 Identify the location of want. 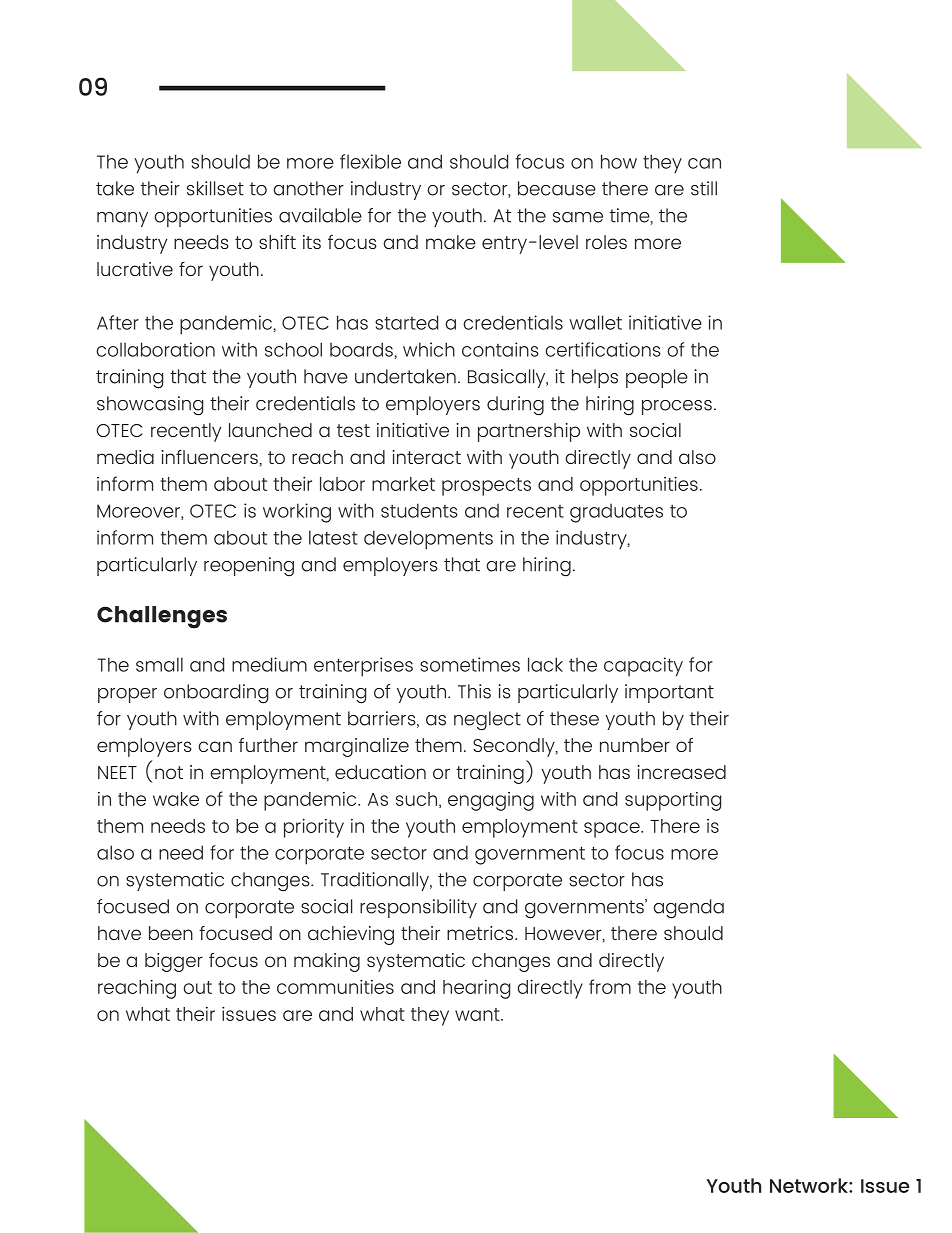
(478, 1014).
